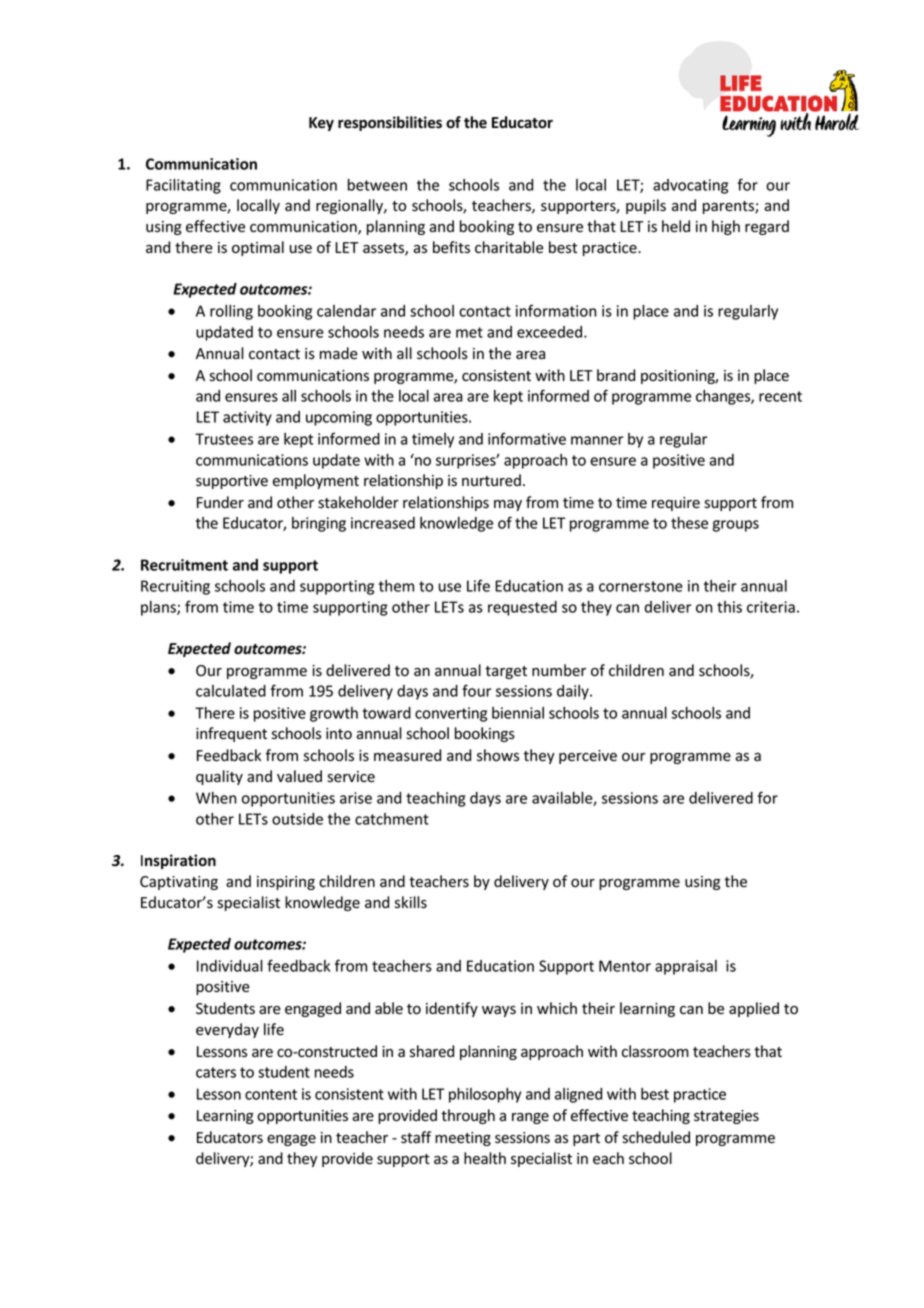 The width and height of the screenshot is (924, 1308). Describe the element at coordinates (411, 902) in the screenshot. I see `skills` at that location.
